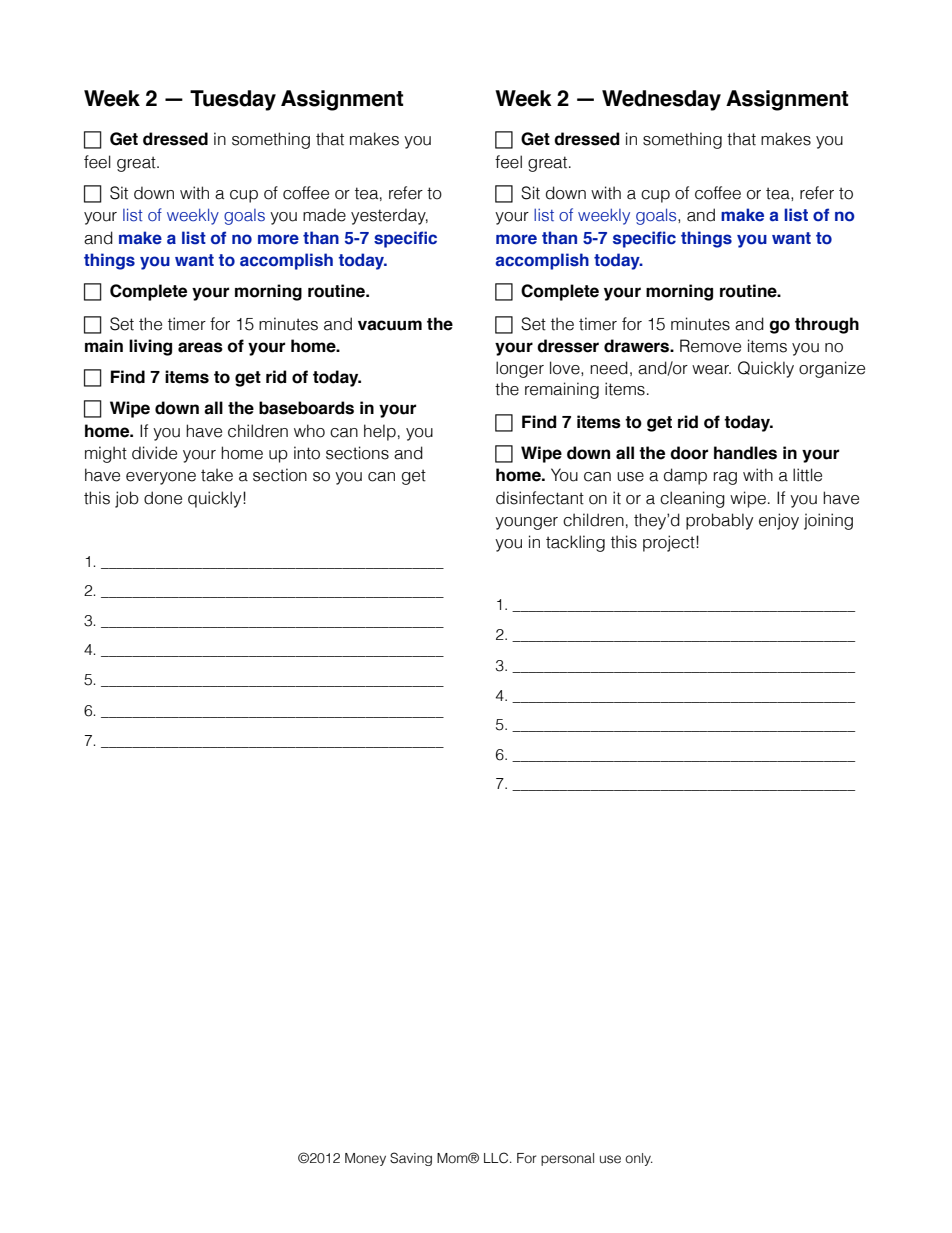  Describe the element at coordinates (365, 1159) in the image. I see `Money` at that location.
